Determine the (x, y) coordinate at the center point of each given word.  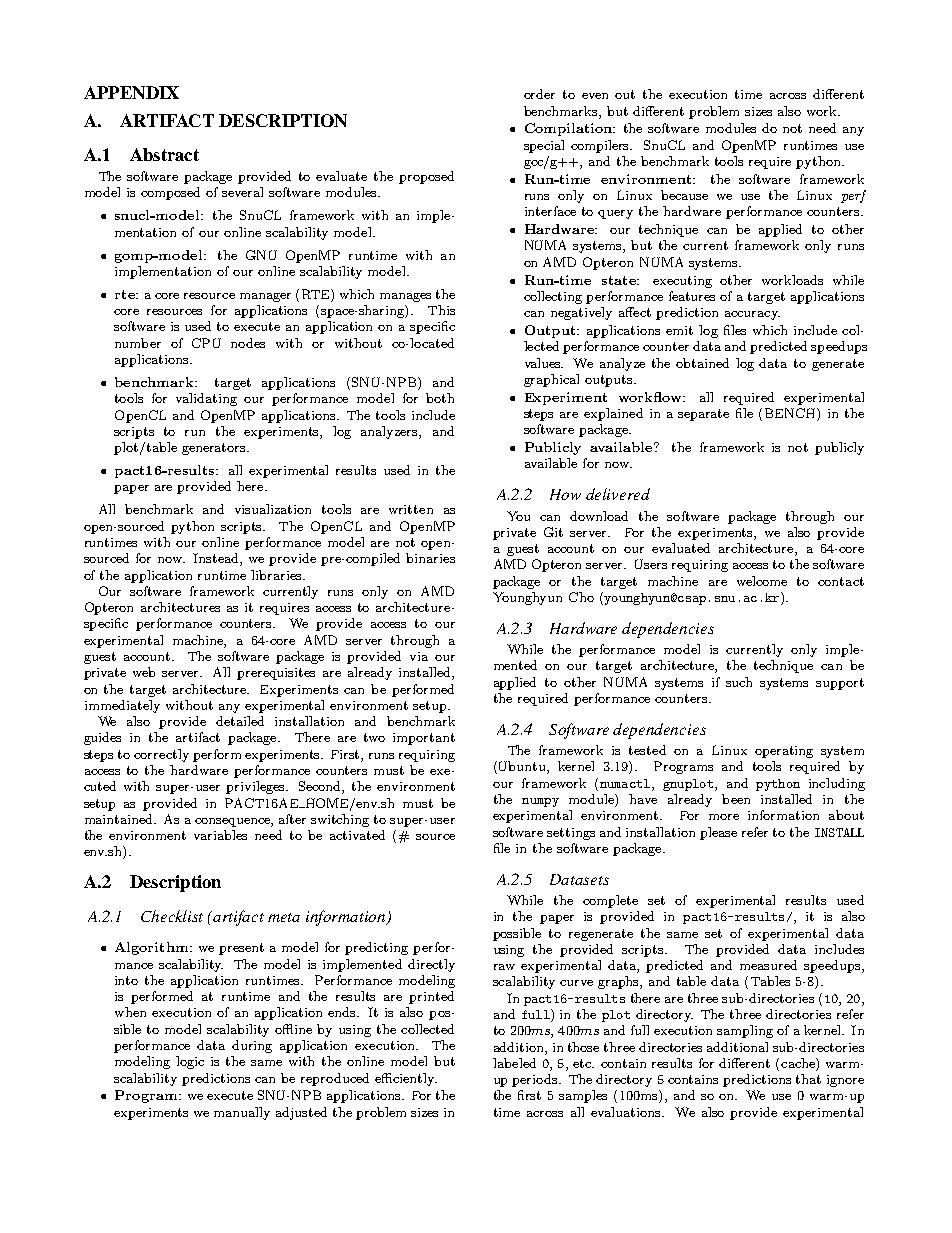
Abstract (164, 154)
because (684, 195)
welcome (762, 581)
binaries (430, 558)
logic (190, 1062)
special (544, 146)
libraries (277, 575)
